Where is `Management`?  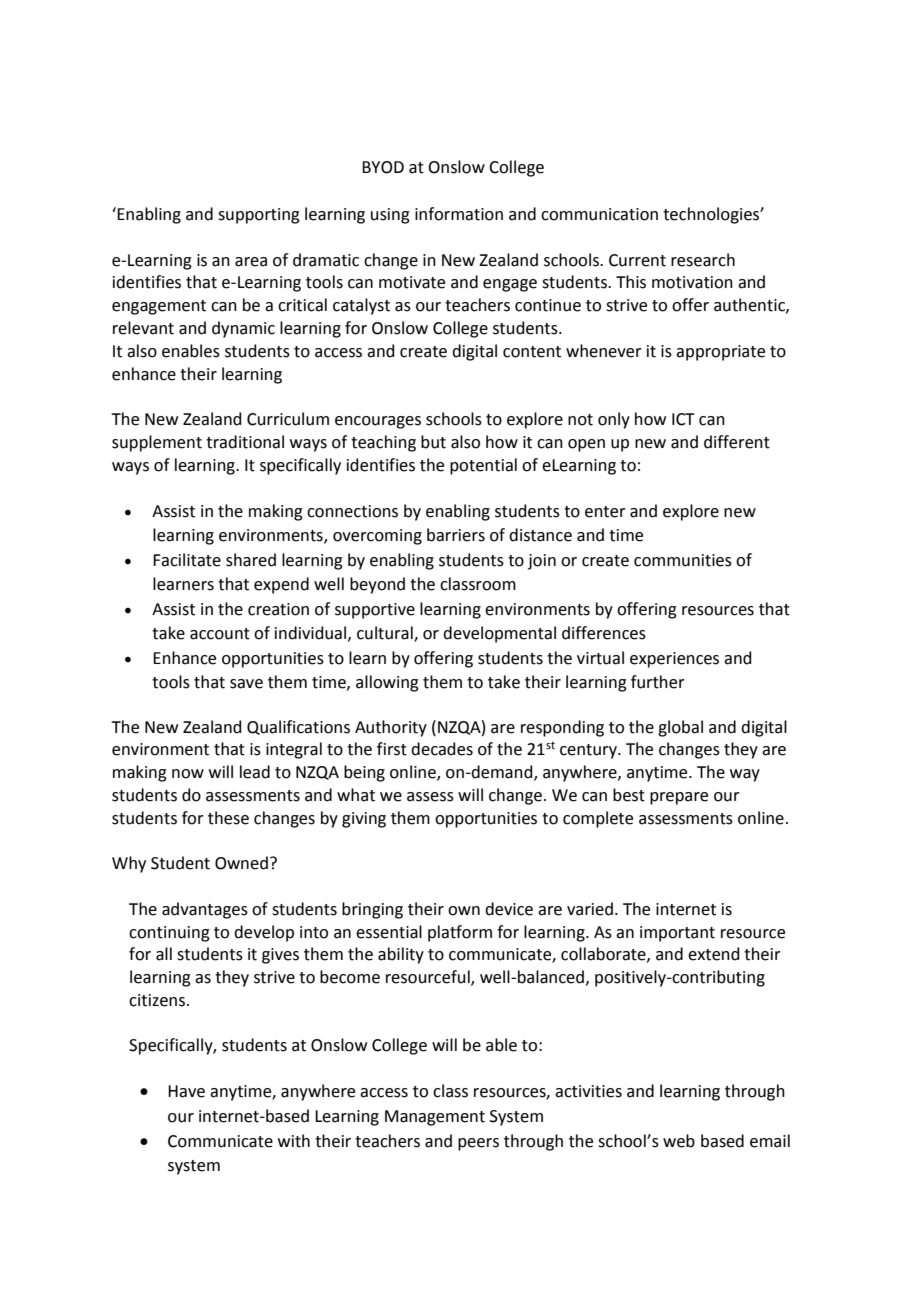
Management is located at coordinates (435, 1118).
